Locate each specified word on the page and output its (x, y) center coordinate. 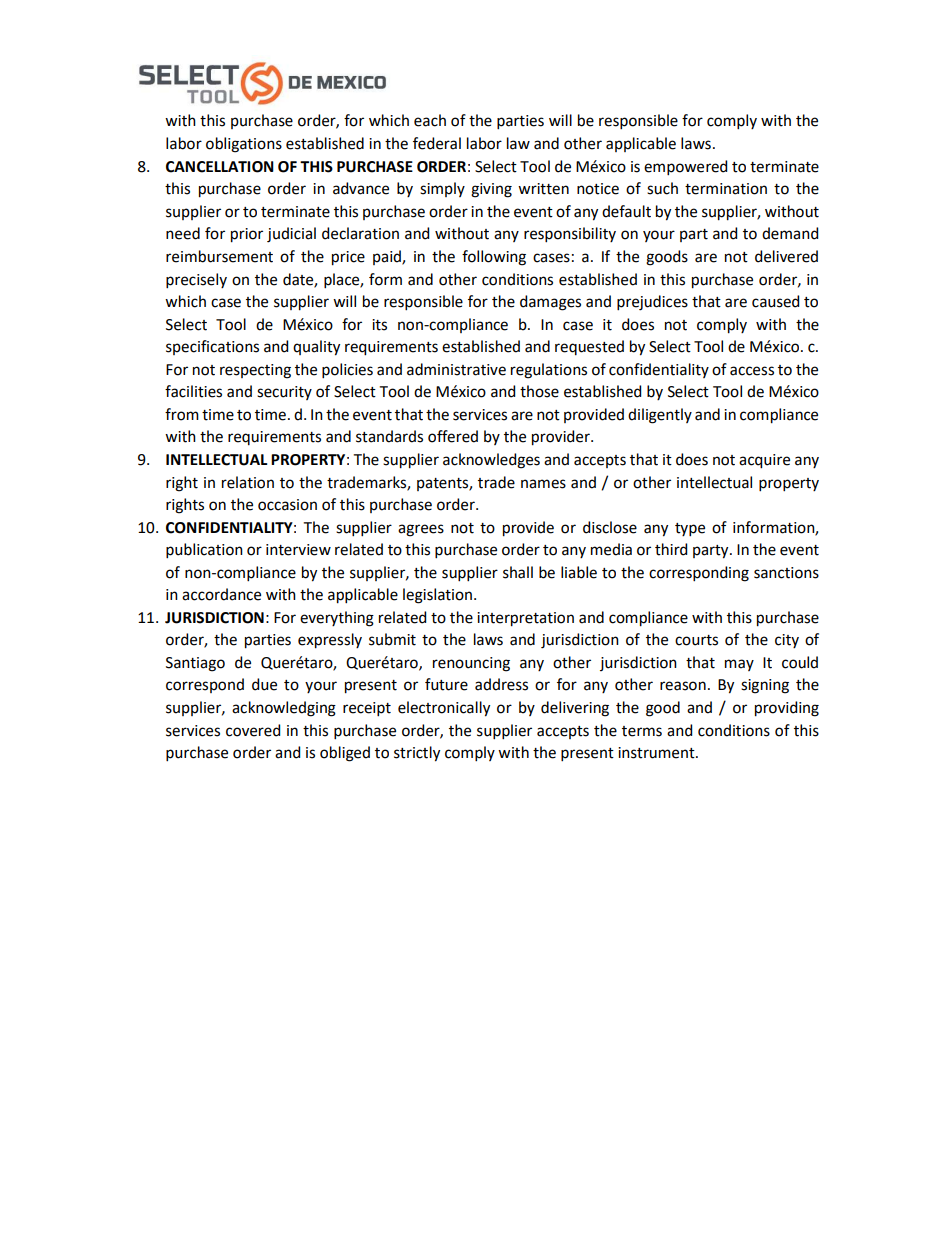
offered (453, 436)
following (494, 258)
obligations (244, 145)
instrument (657, 753)
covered (253, 730)
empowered (685, 167)
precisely (196, 280)
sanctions (786, 573)
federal (437, 143)
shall (518, 572)
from (182, 414)
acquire (764, 461)
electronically (444, 709)
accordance (221, 594)
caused (775, 301)
